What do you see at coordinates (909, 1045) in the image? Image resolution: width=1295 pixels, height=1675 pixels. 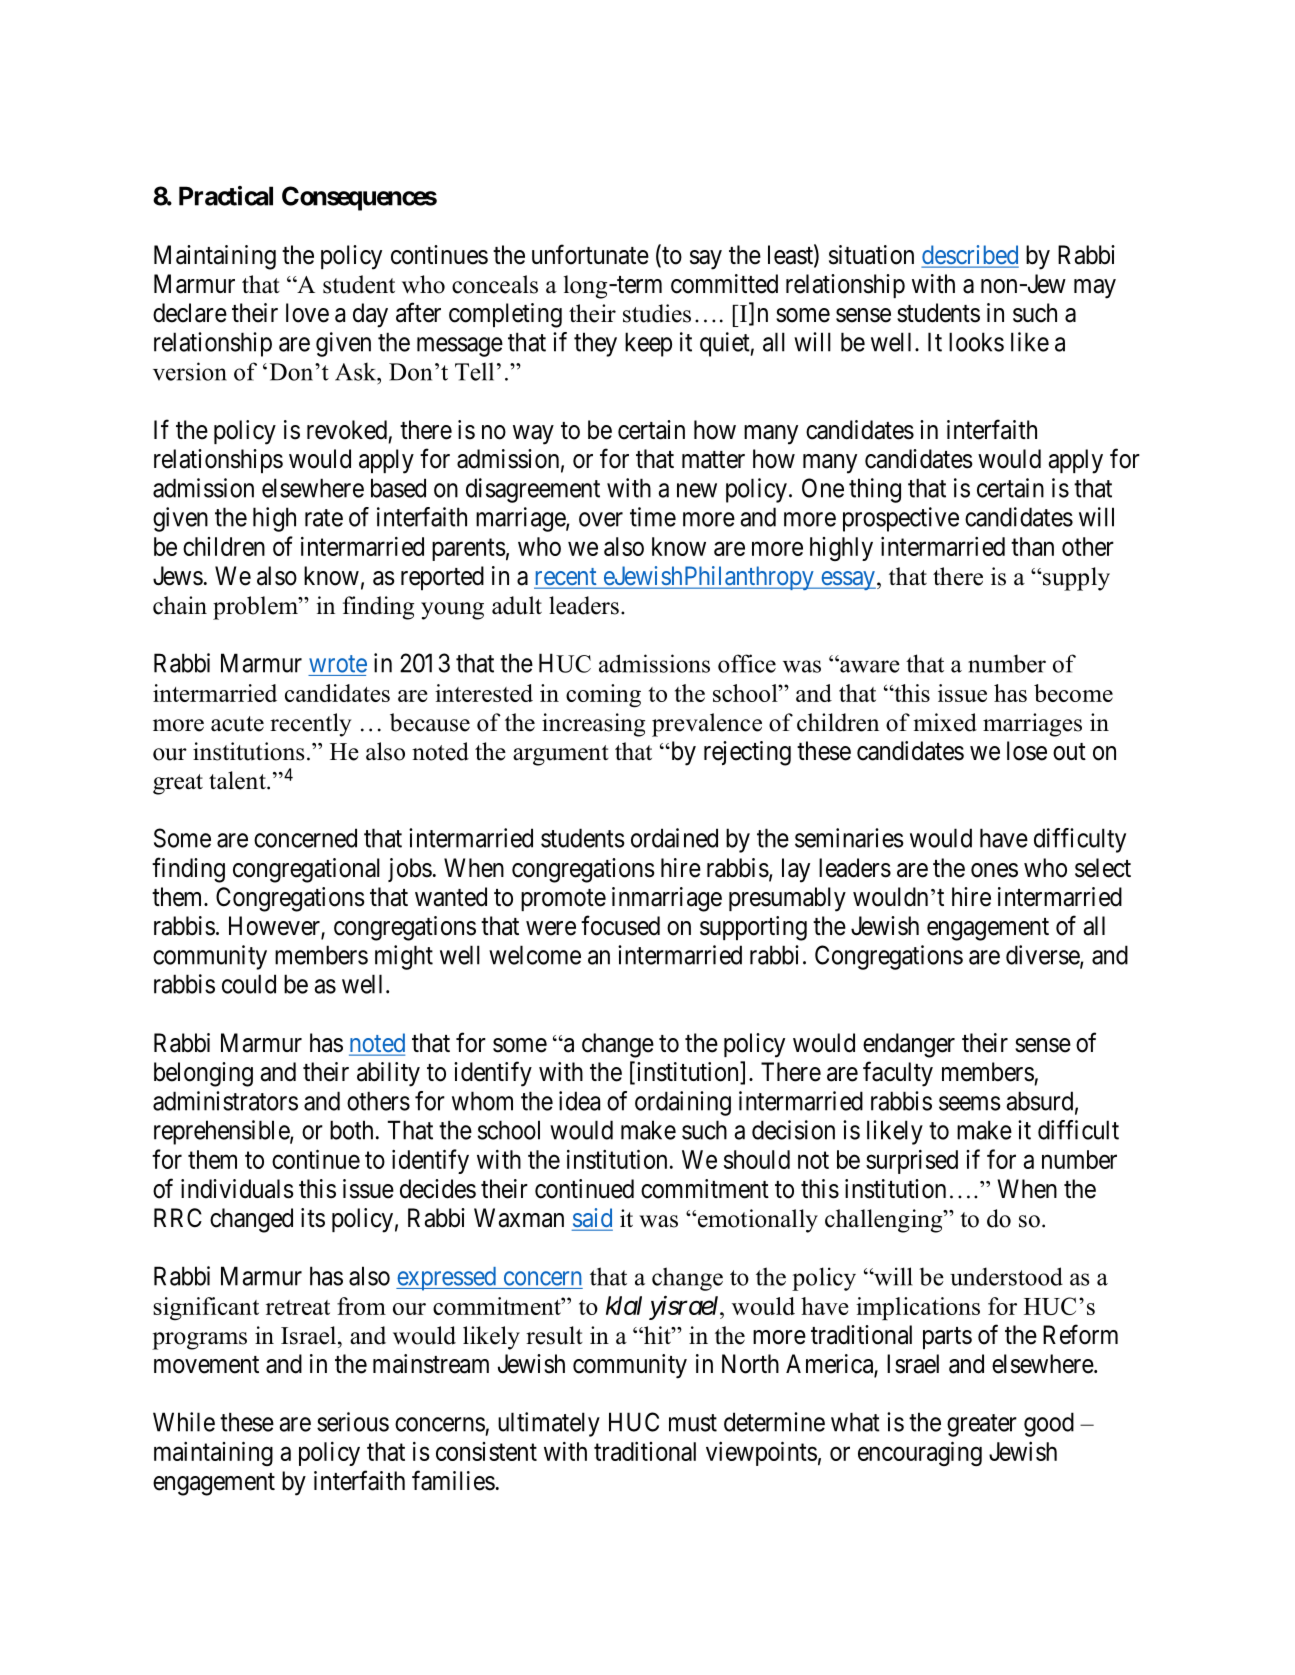 I see `endanger` at bounding box center [909, 1045].
